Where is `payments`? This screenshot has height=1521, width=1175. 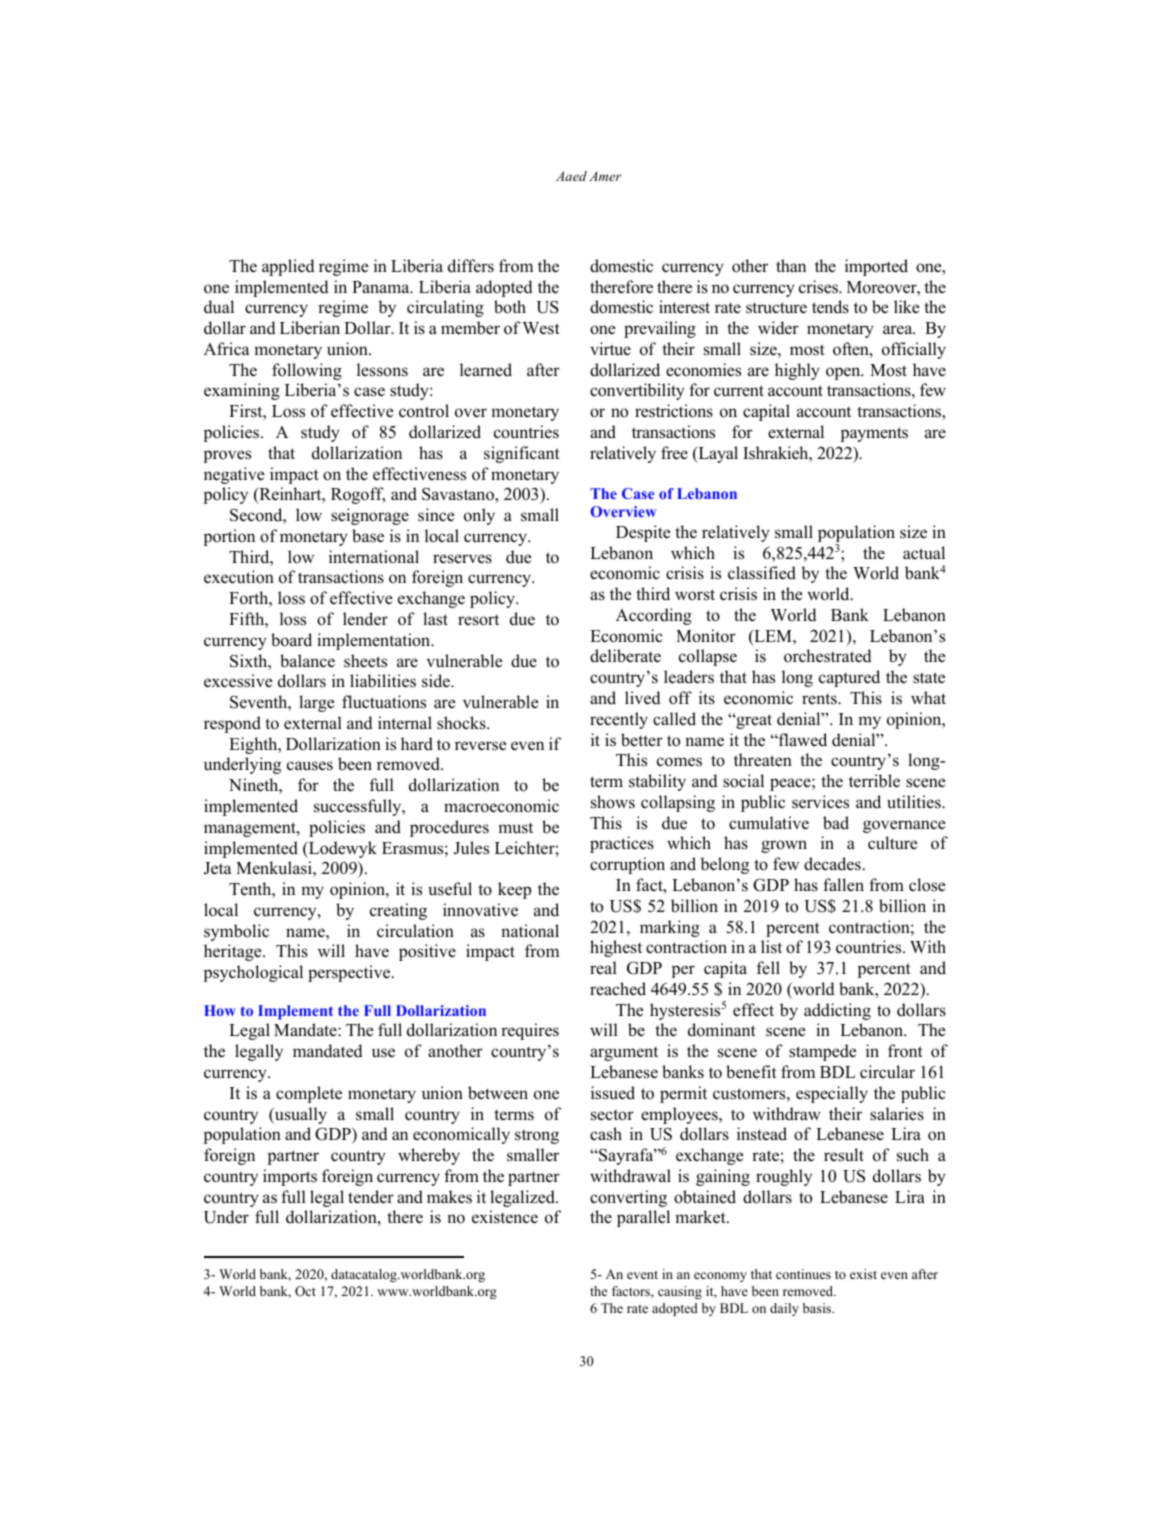 payments is located at coordinates (874, 434).
